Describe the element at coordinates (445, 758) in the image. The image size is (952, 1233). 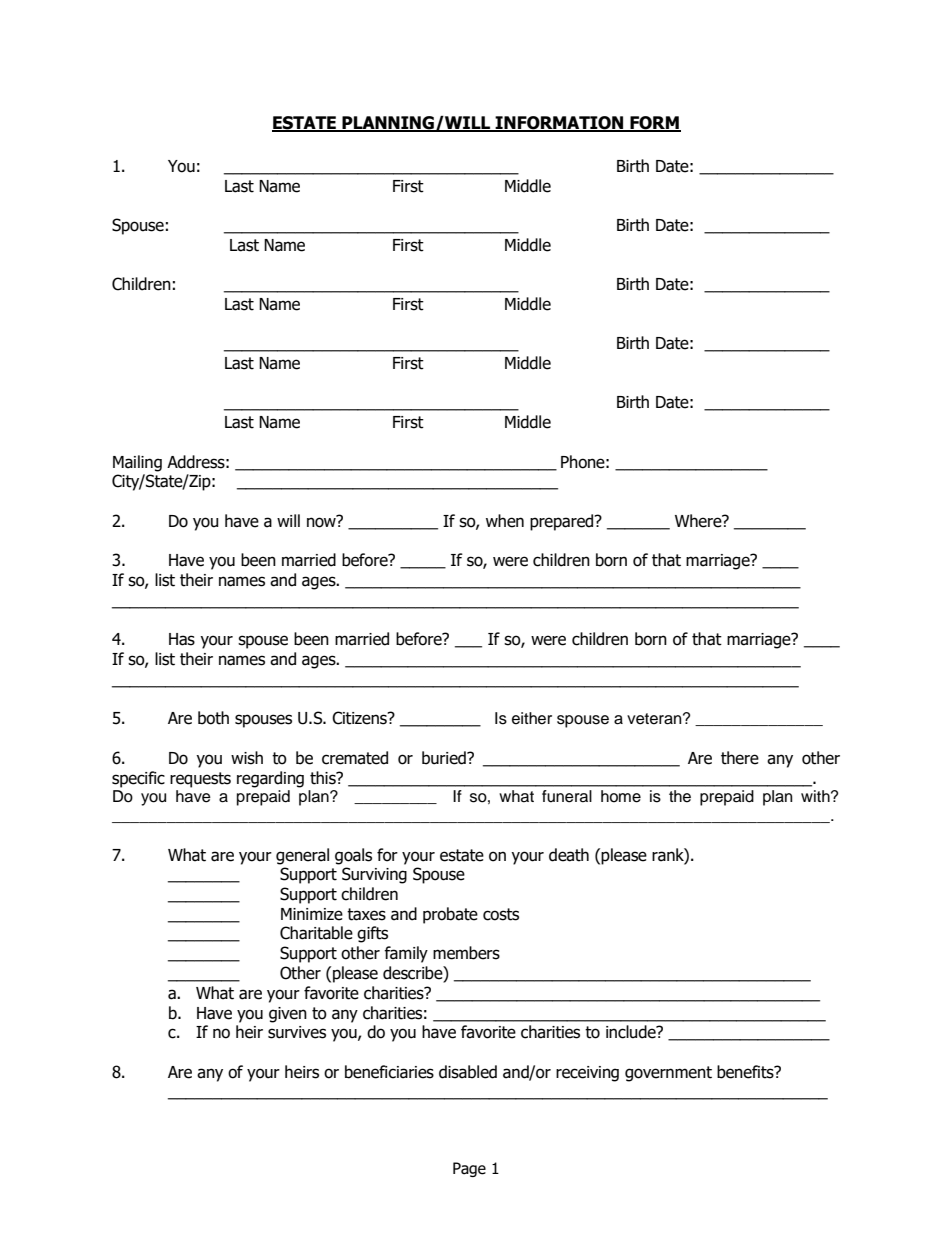
I see `buried` at that location.
